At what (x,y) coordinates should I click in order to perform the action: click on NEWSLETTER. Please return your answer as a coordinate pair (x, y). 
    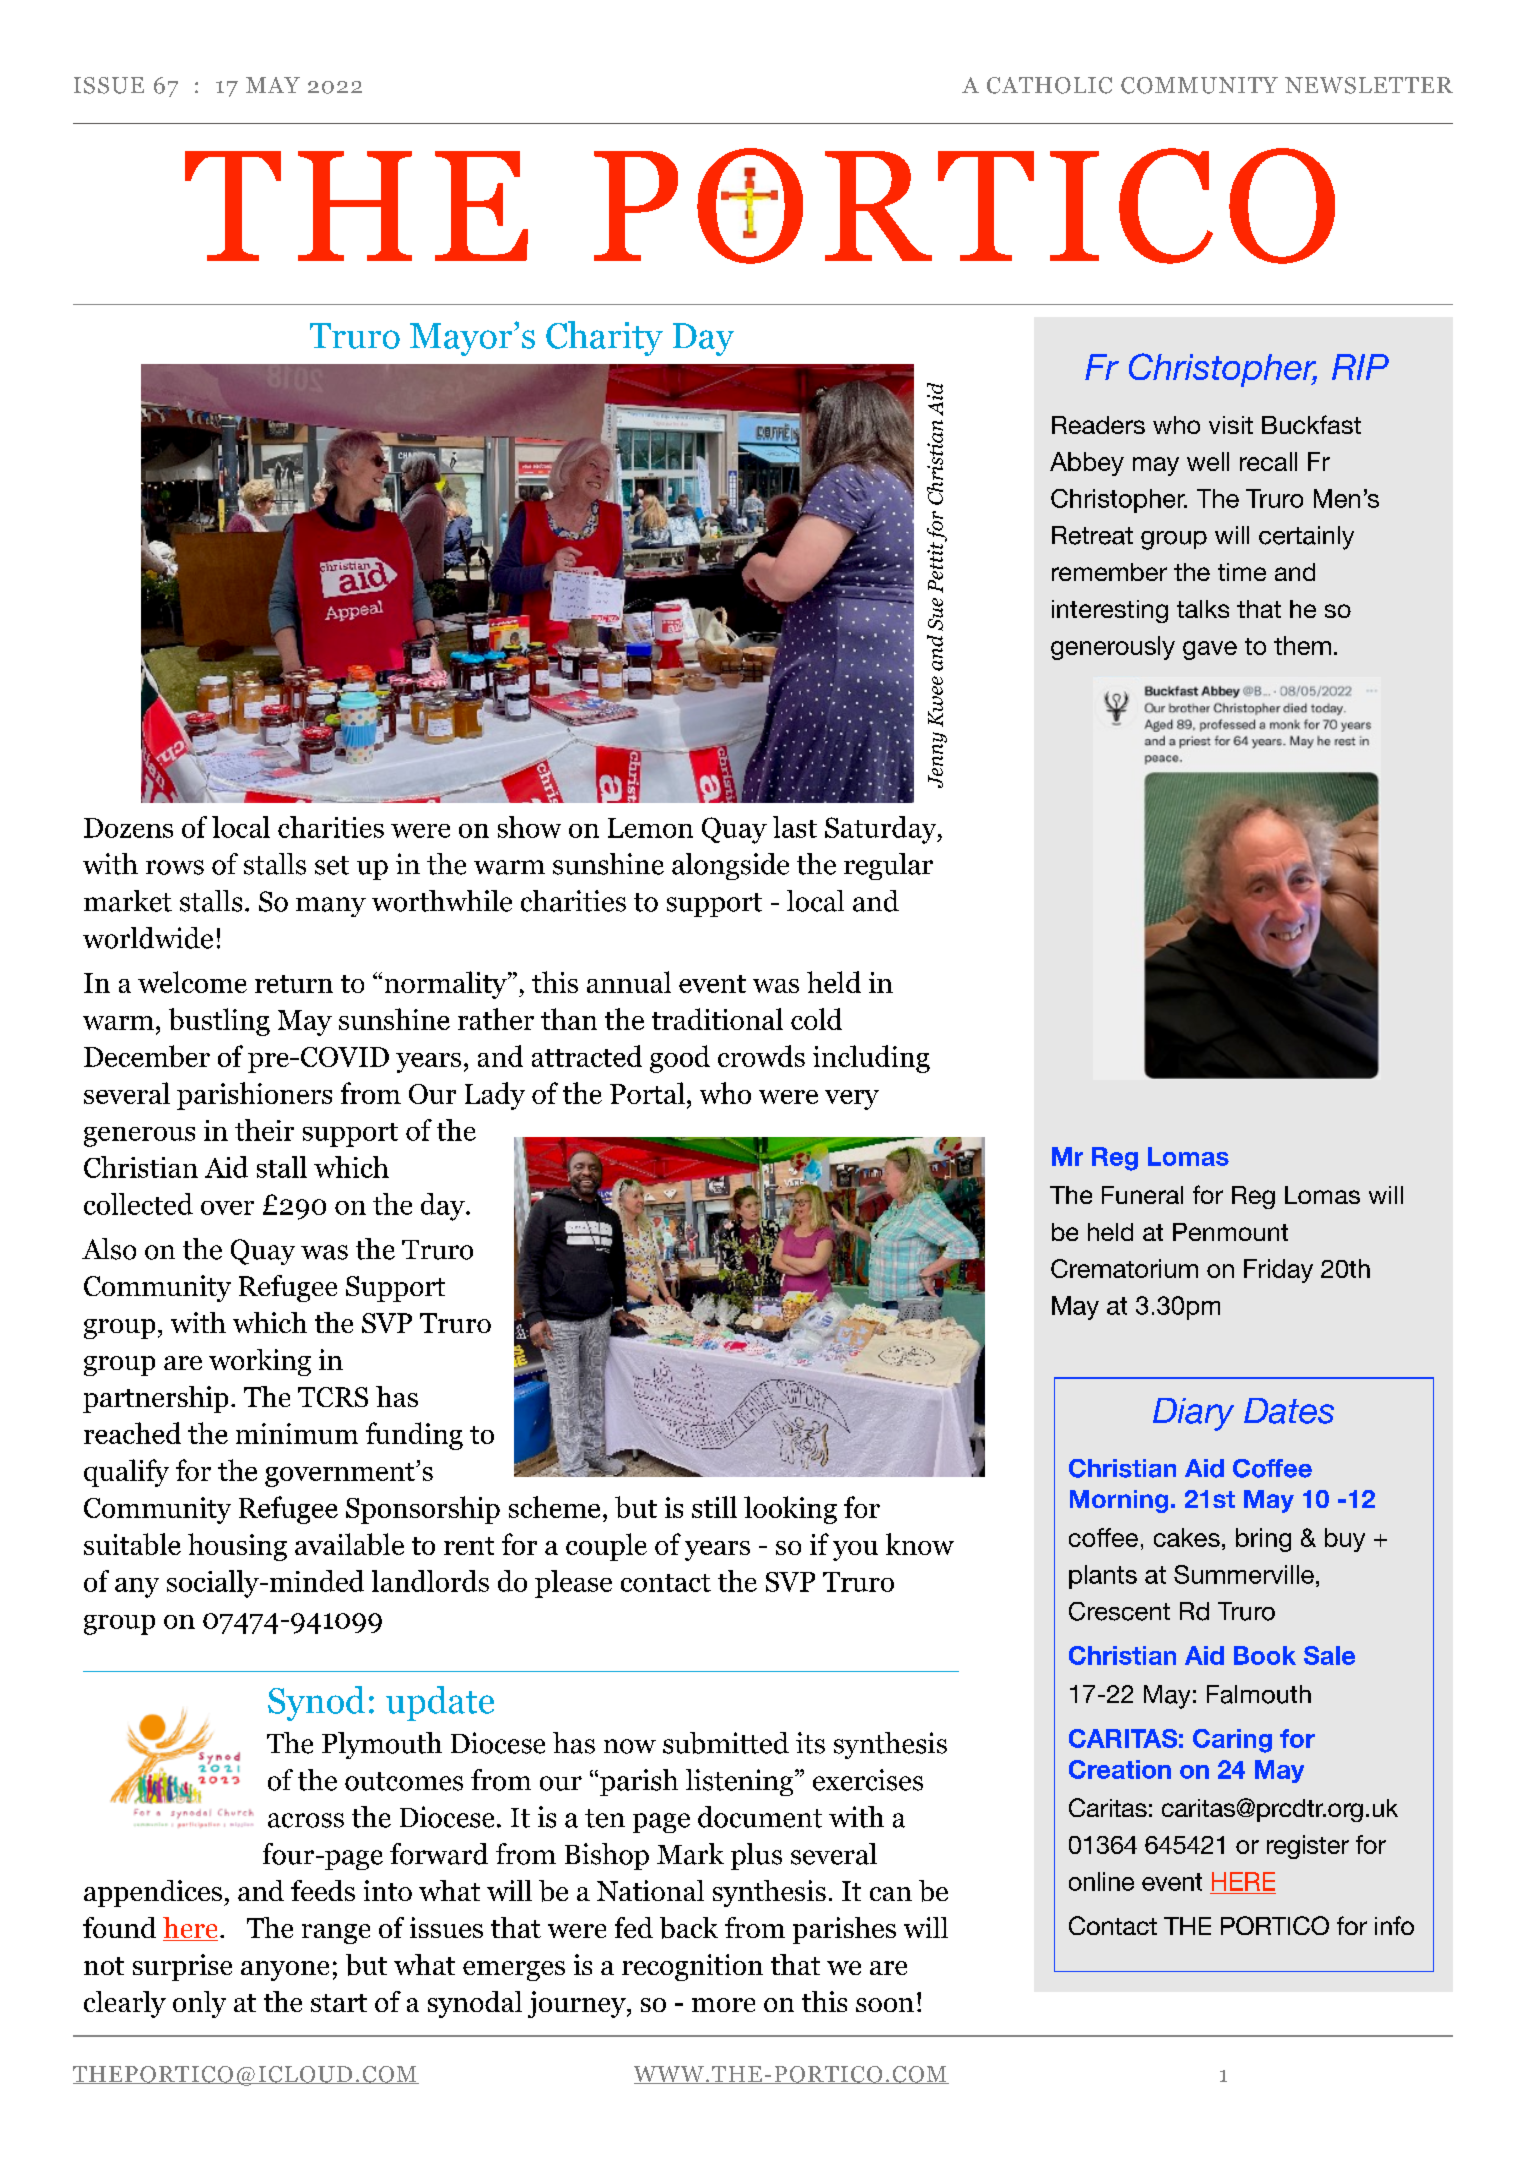
    Looking at the image, I should click on (1369, 85).
